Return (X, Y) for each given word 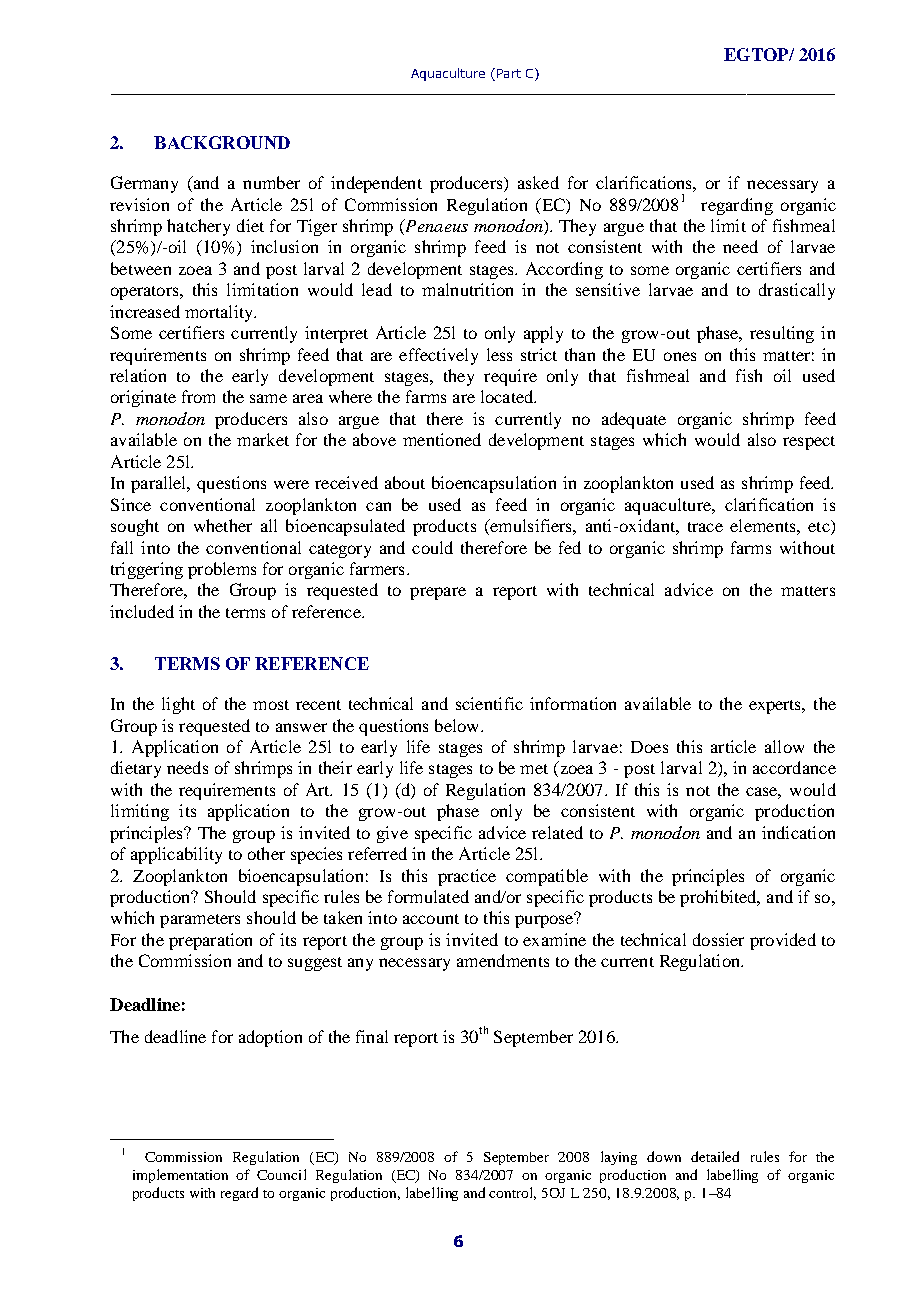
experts (776, 707)
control (512, 1193)
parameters (200, 921)
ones (680, 356)
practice (467, 877)
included (142, 611)
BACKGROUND (222, 142)
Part (507, 74)
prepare (438, 593)
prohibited (719, 898)
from (198, 396)
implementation (180, 1176)
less (499, 354)
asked (538, 182)
